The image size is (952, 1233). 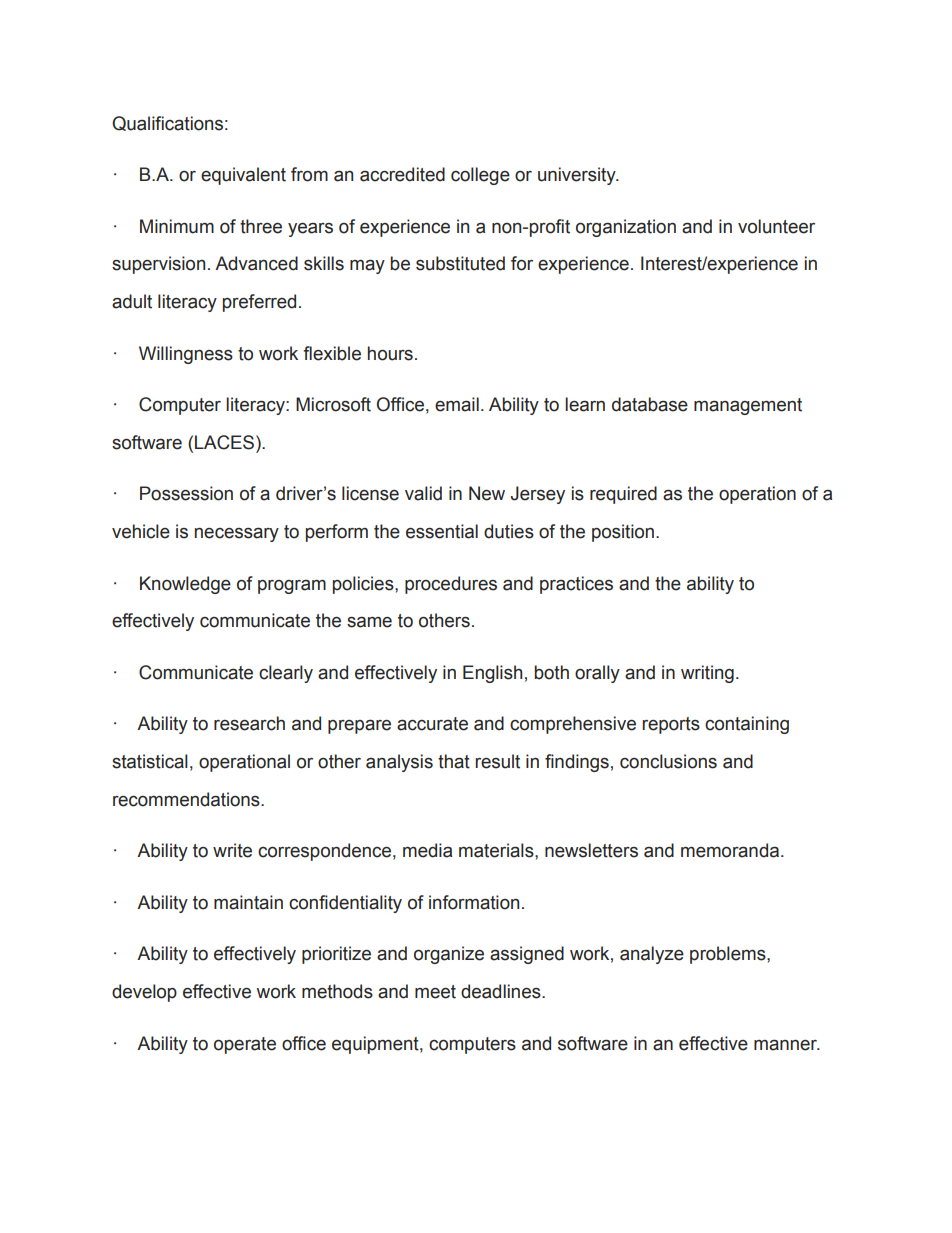 I want to click on college, so click(x=480, y=176).
